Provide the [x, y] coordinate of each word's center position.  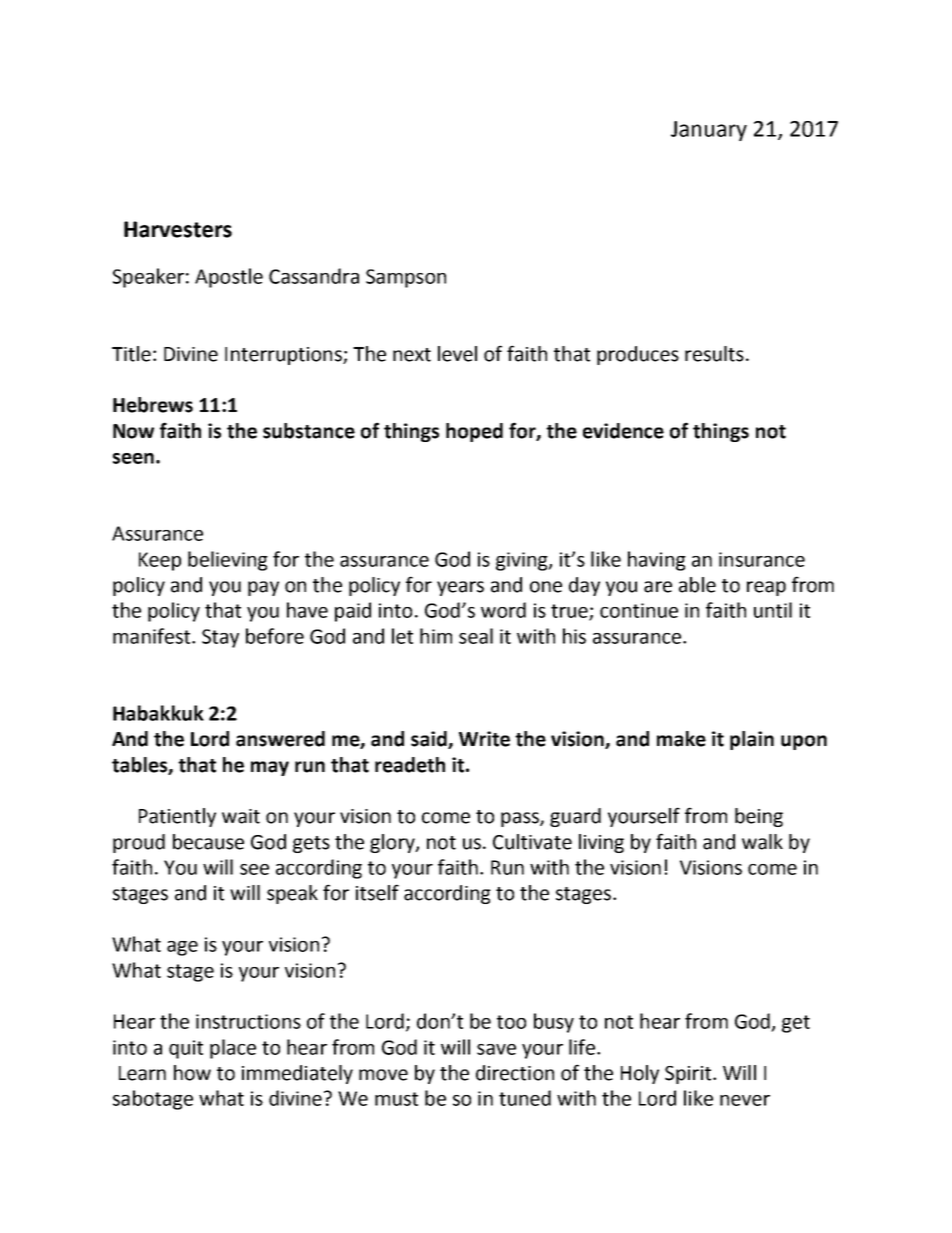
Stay [220, 638]
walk [762, 842]
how [192, 1073]
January [709, 131]
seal [476, 636]
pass [521, 819]
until [773, 610]
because [208, 842]
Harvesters [178, 229]
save [496, 1049]
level [457, 354]
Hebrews [153, 405]
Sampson [406, 278]
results [714, 354]
